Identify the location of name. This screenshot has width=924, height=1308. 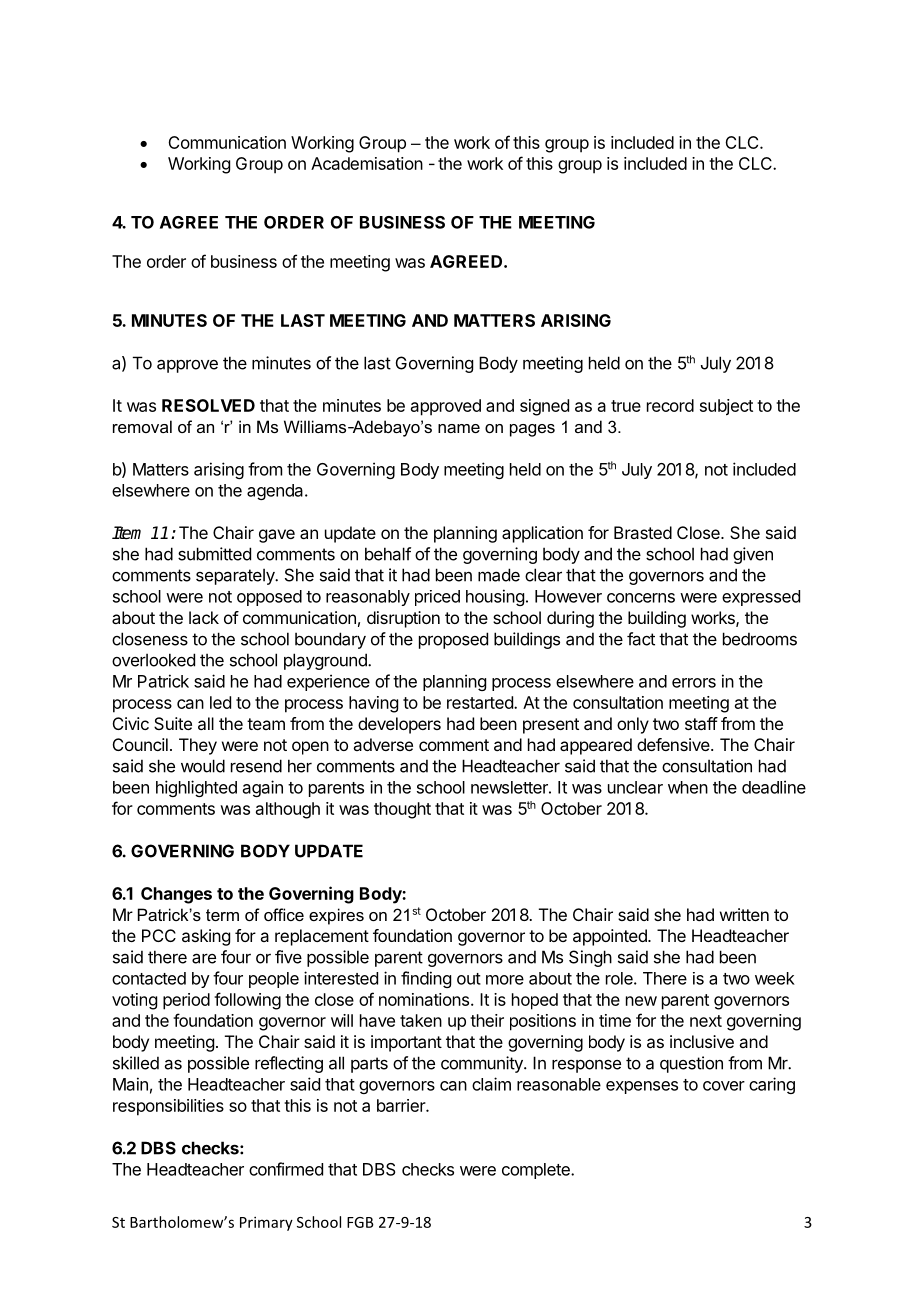
(459, 428).
